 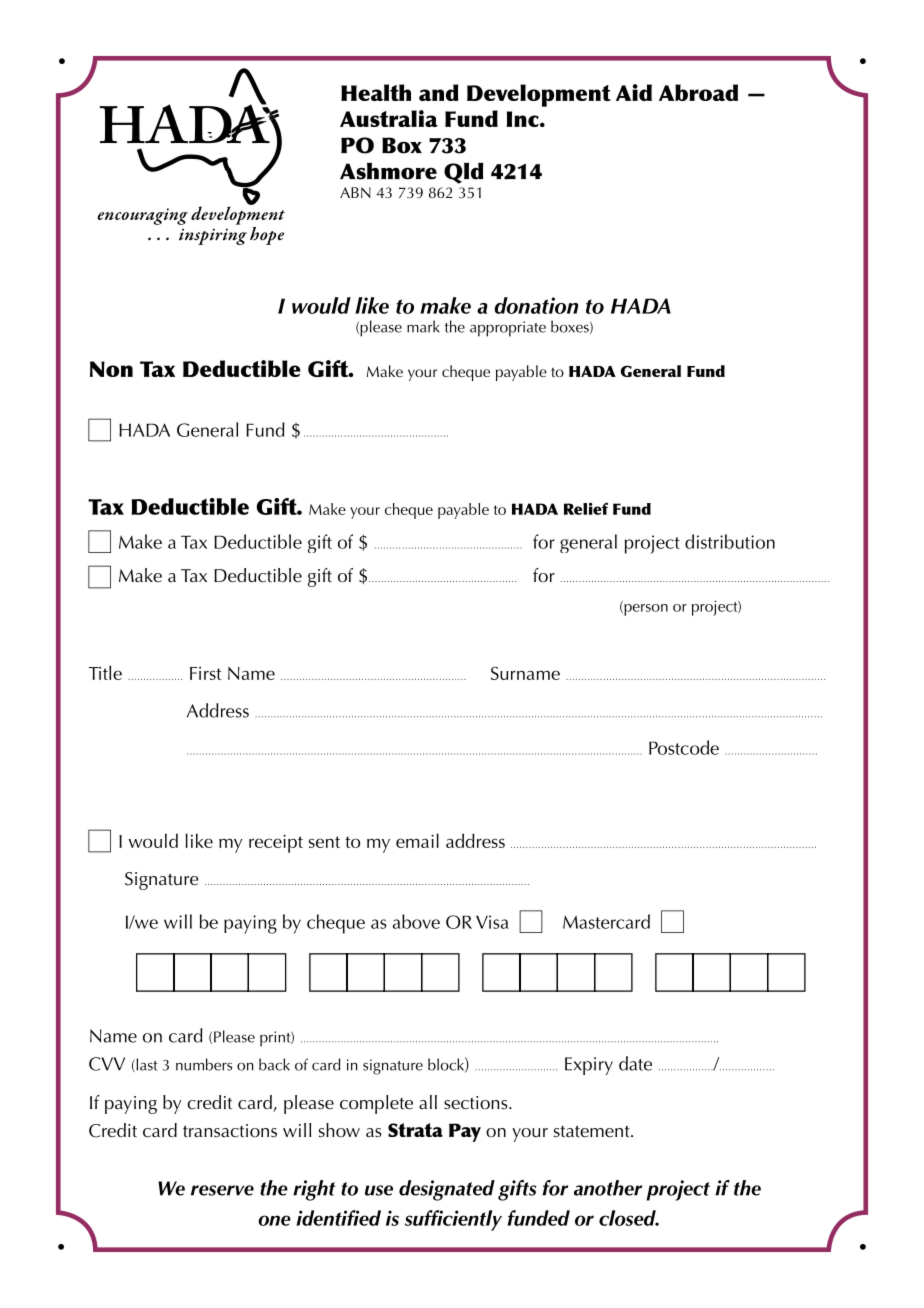 I want to click on Relief, so click(x=586, y=508).
